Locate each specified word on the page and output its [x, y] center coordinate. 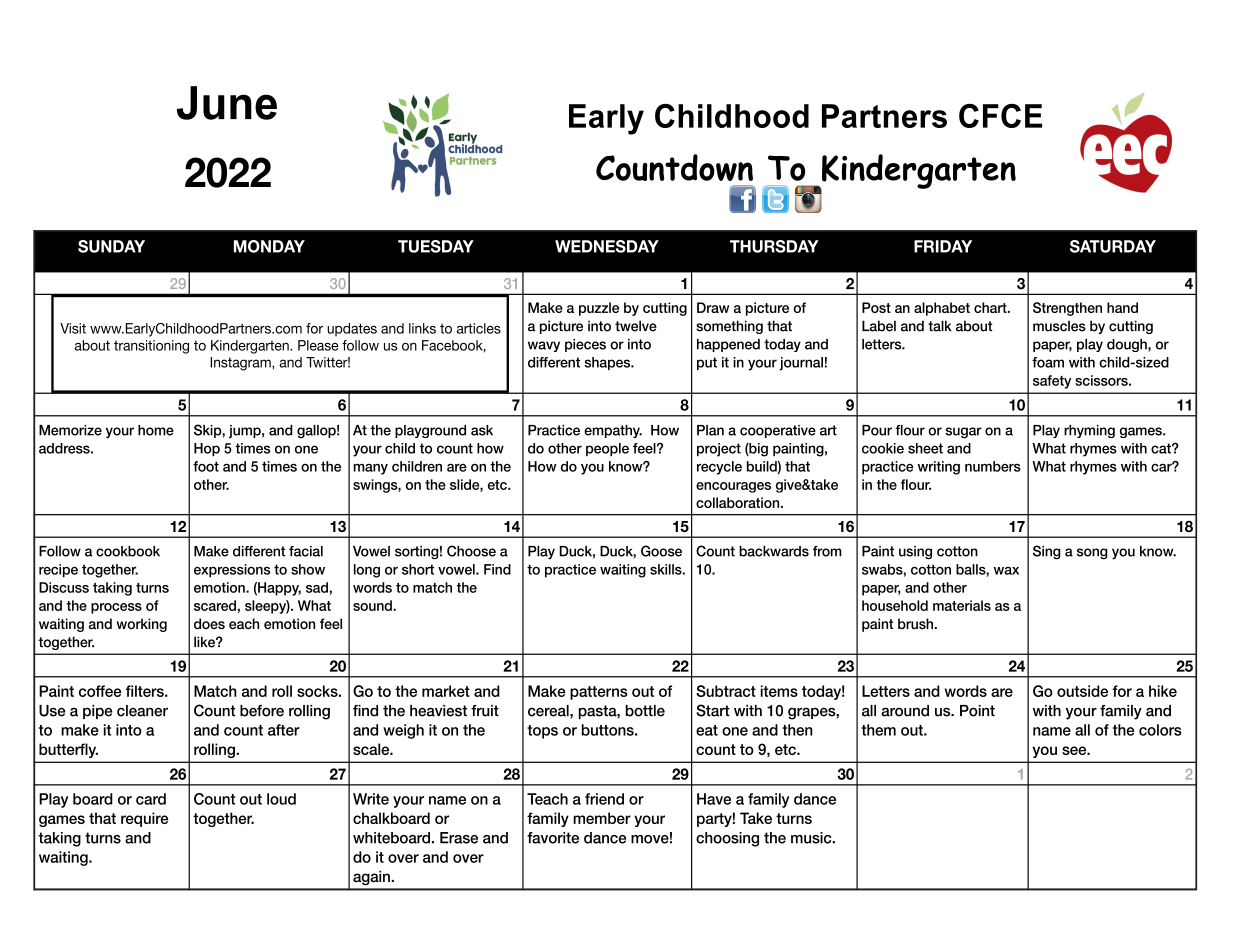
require [145, 819]
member [602, 818]
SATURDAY [1113, 246]
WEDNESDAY [607, 246]
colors [1160, 730]
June [227, 103]
